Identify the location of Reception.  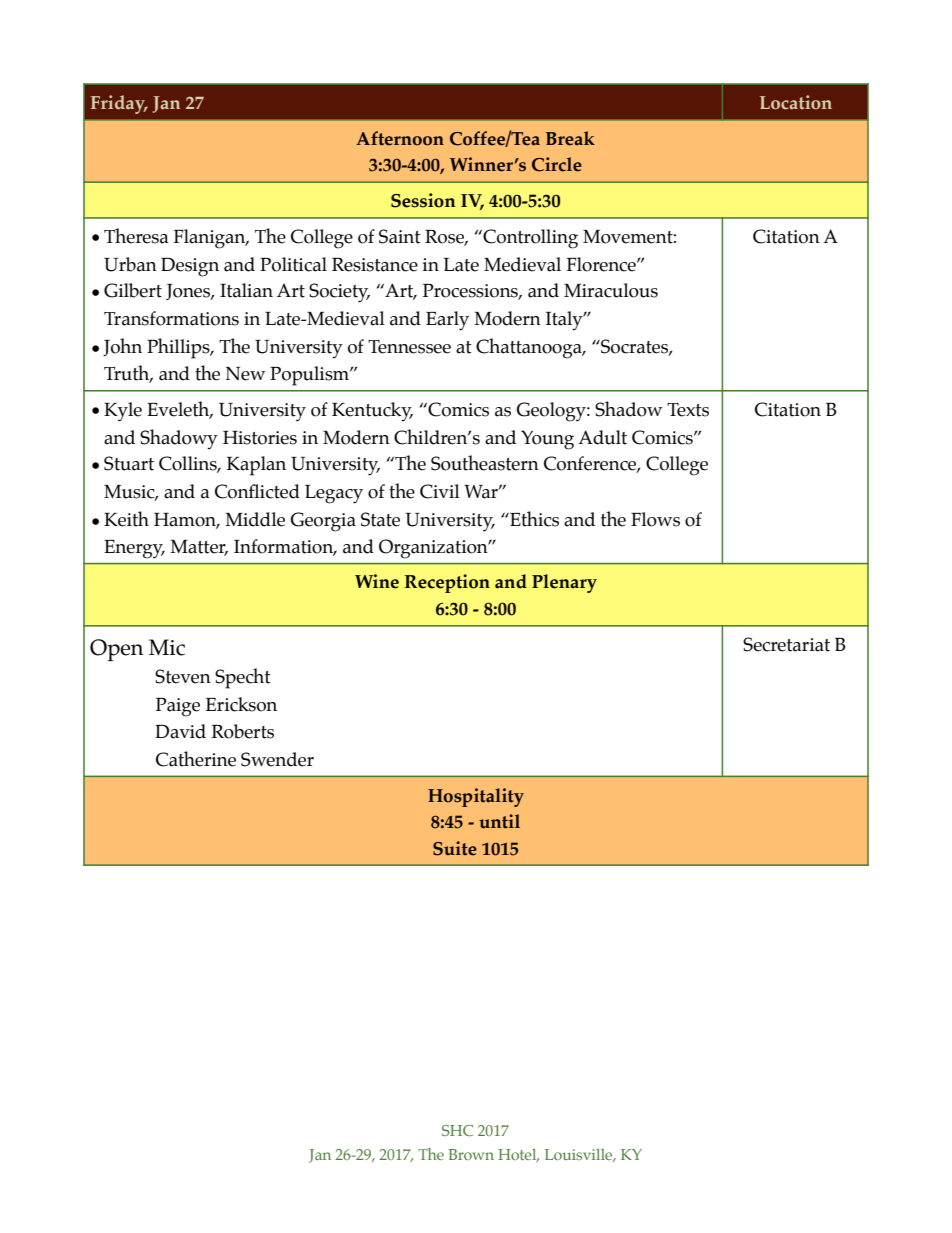
(447, 583).
